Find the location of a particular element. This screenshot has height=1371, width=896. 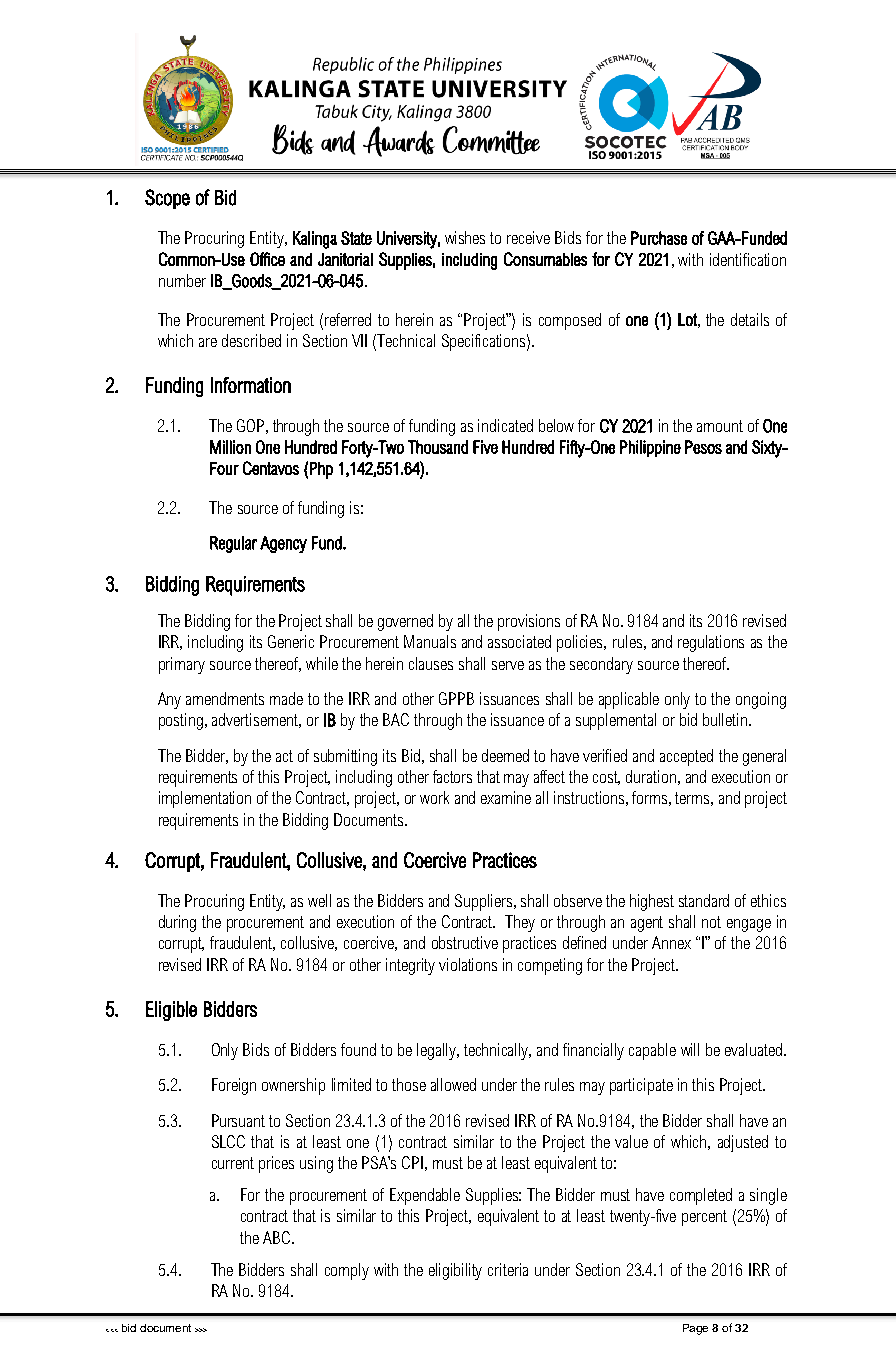

Manuals is located at coordinates (430, 641).
